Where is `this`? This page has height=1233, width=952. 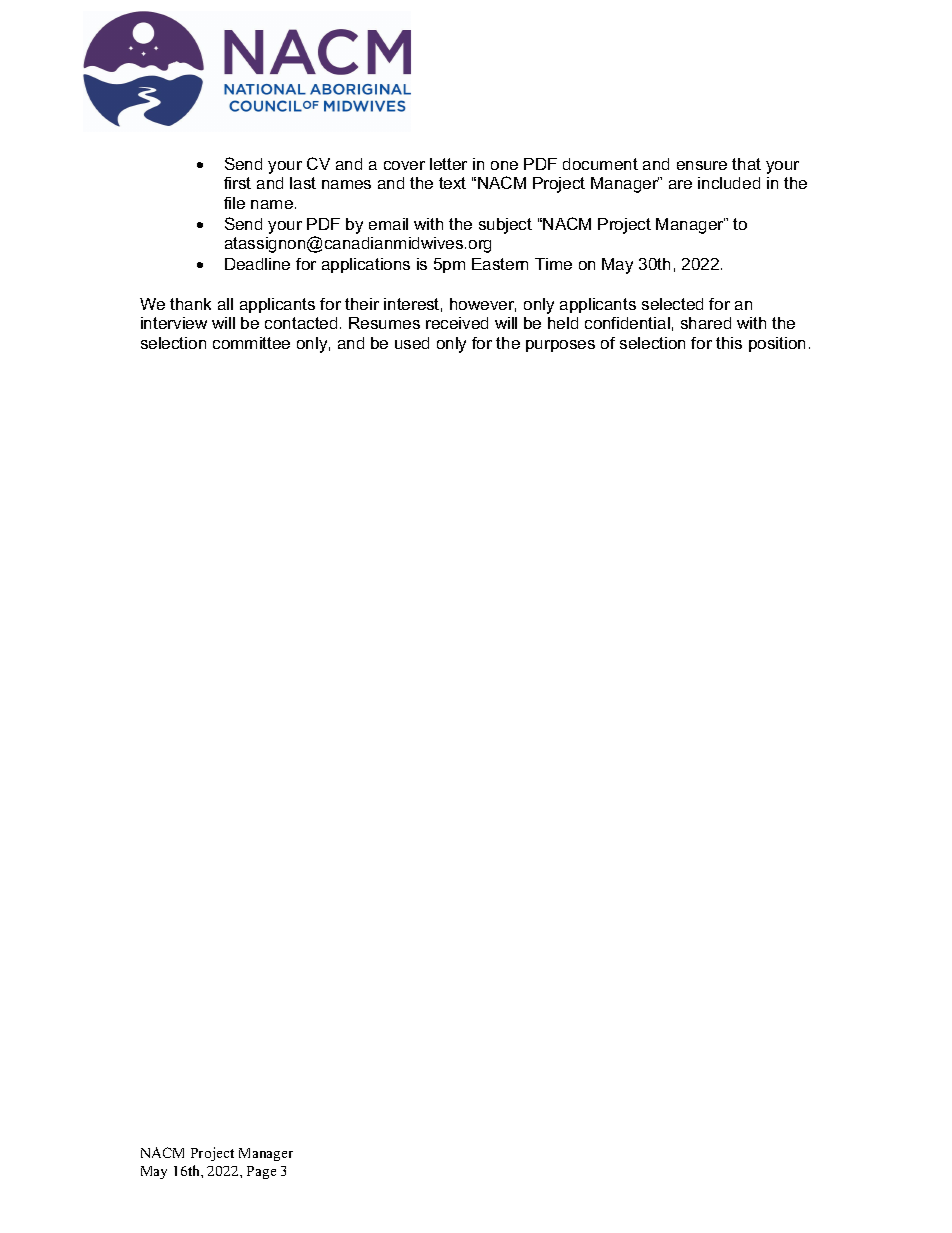
this is located at coordinates (729, 343).
